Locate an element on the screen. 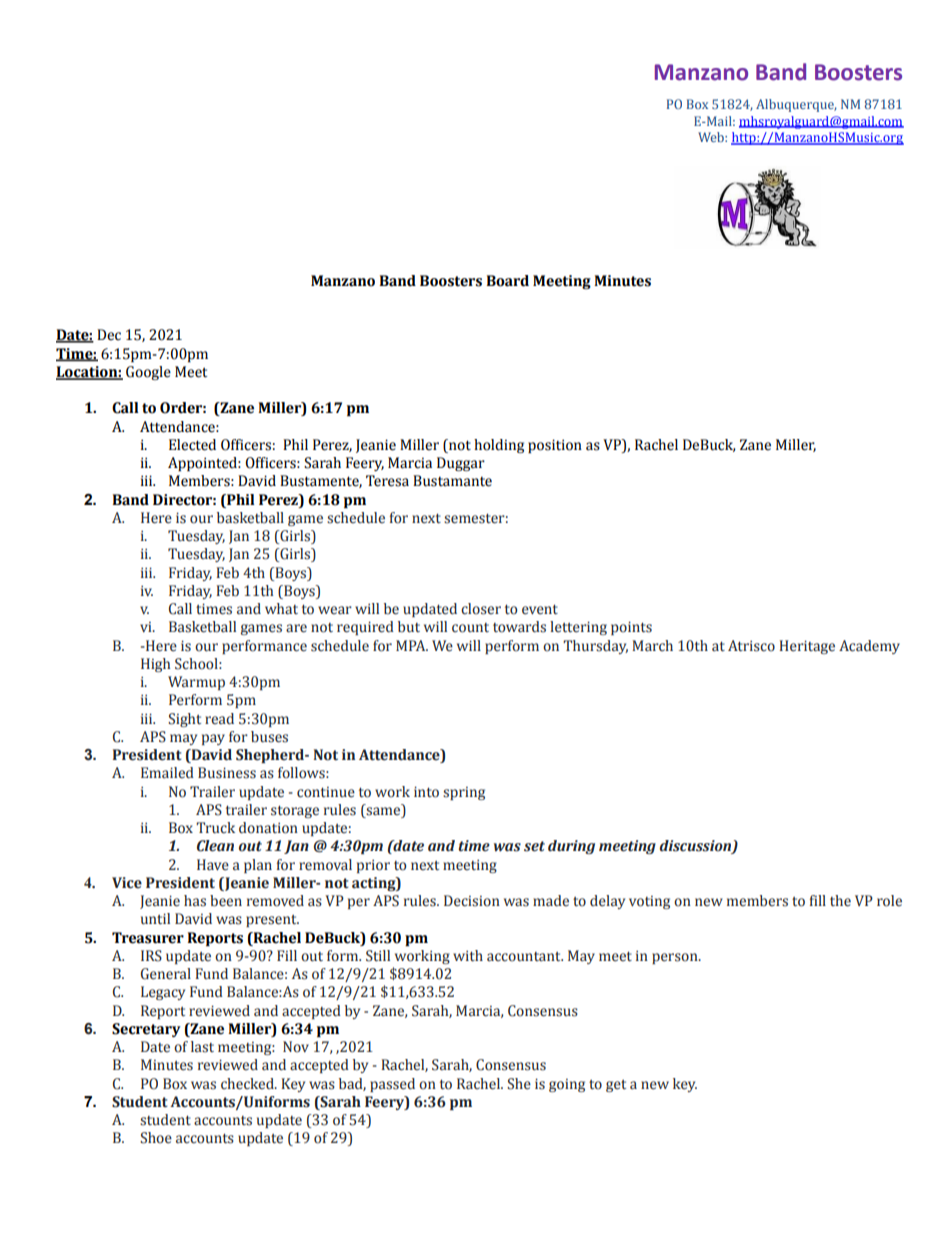 Image resolution: width=952 pixels, height=1233 pixels. Elected is located at coordinates (192, 445).
